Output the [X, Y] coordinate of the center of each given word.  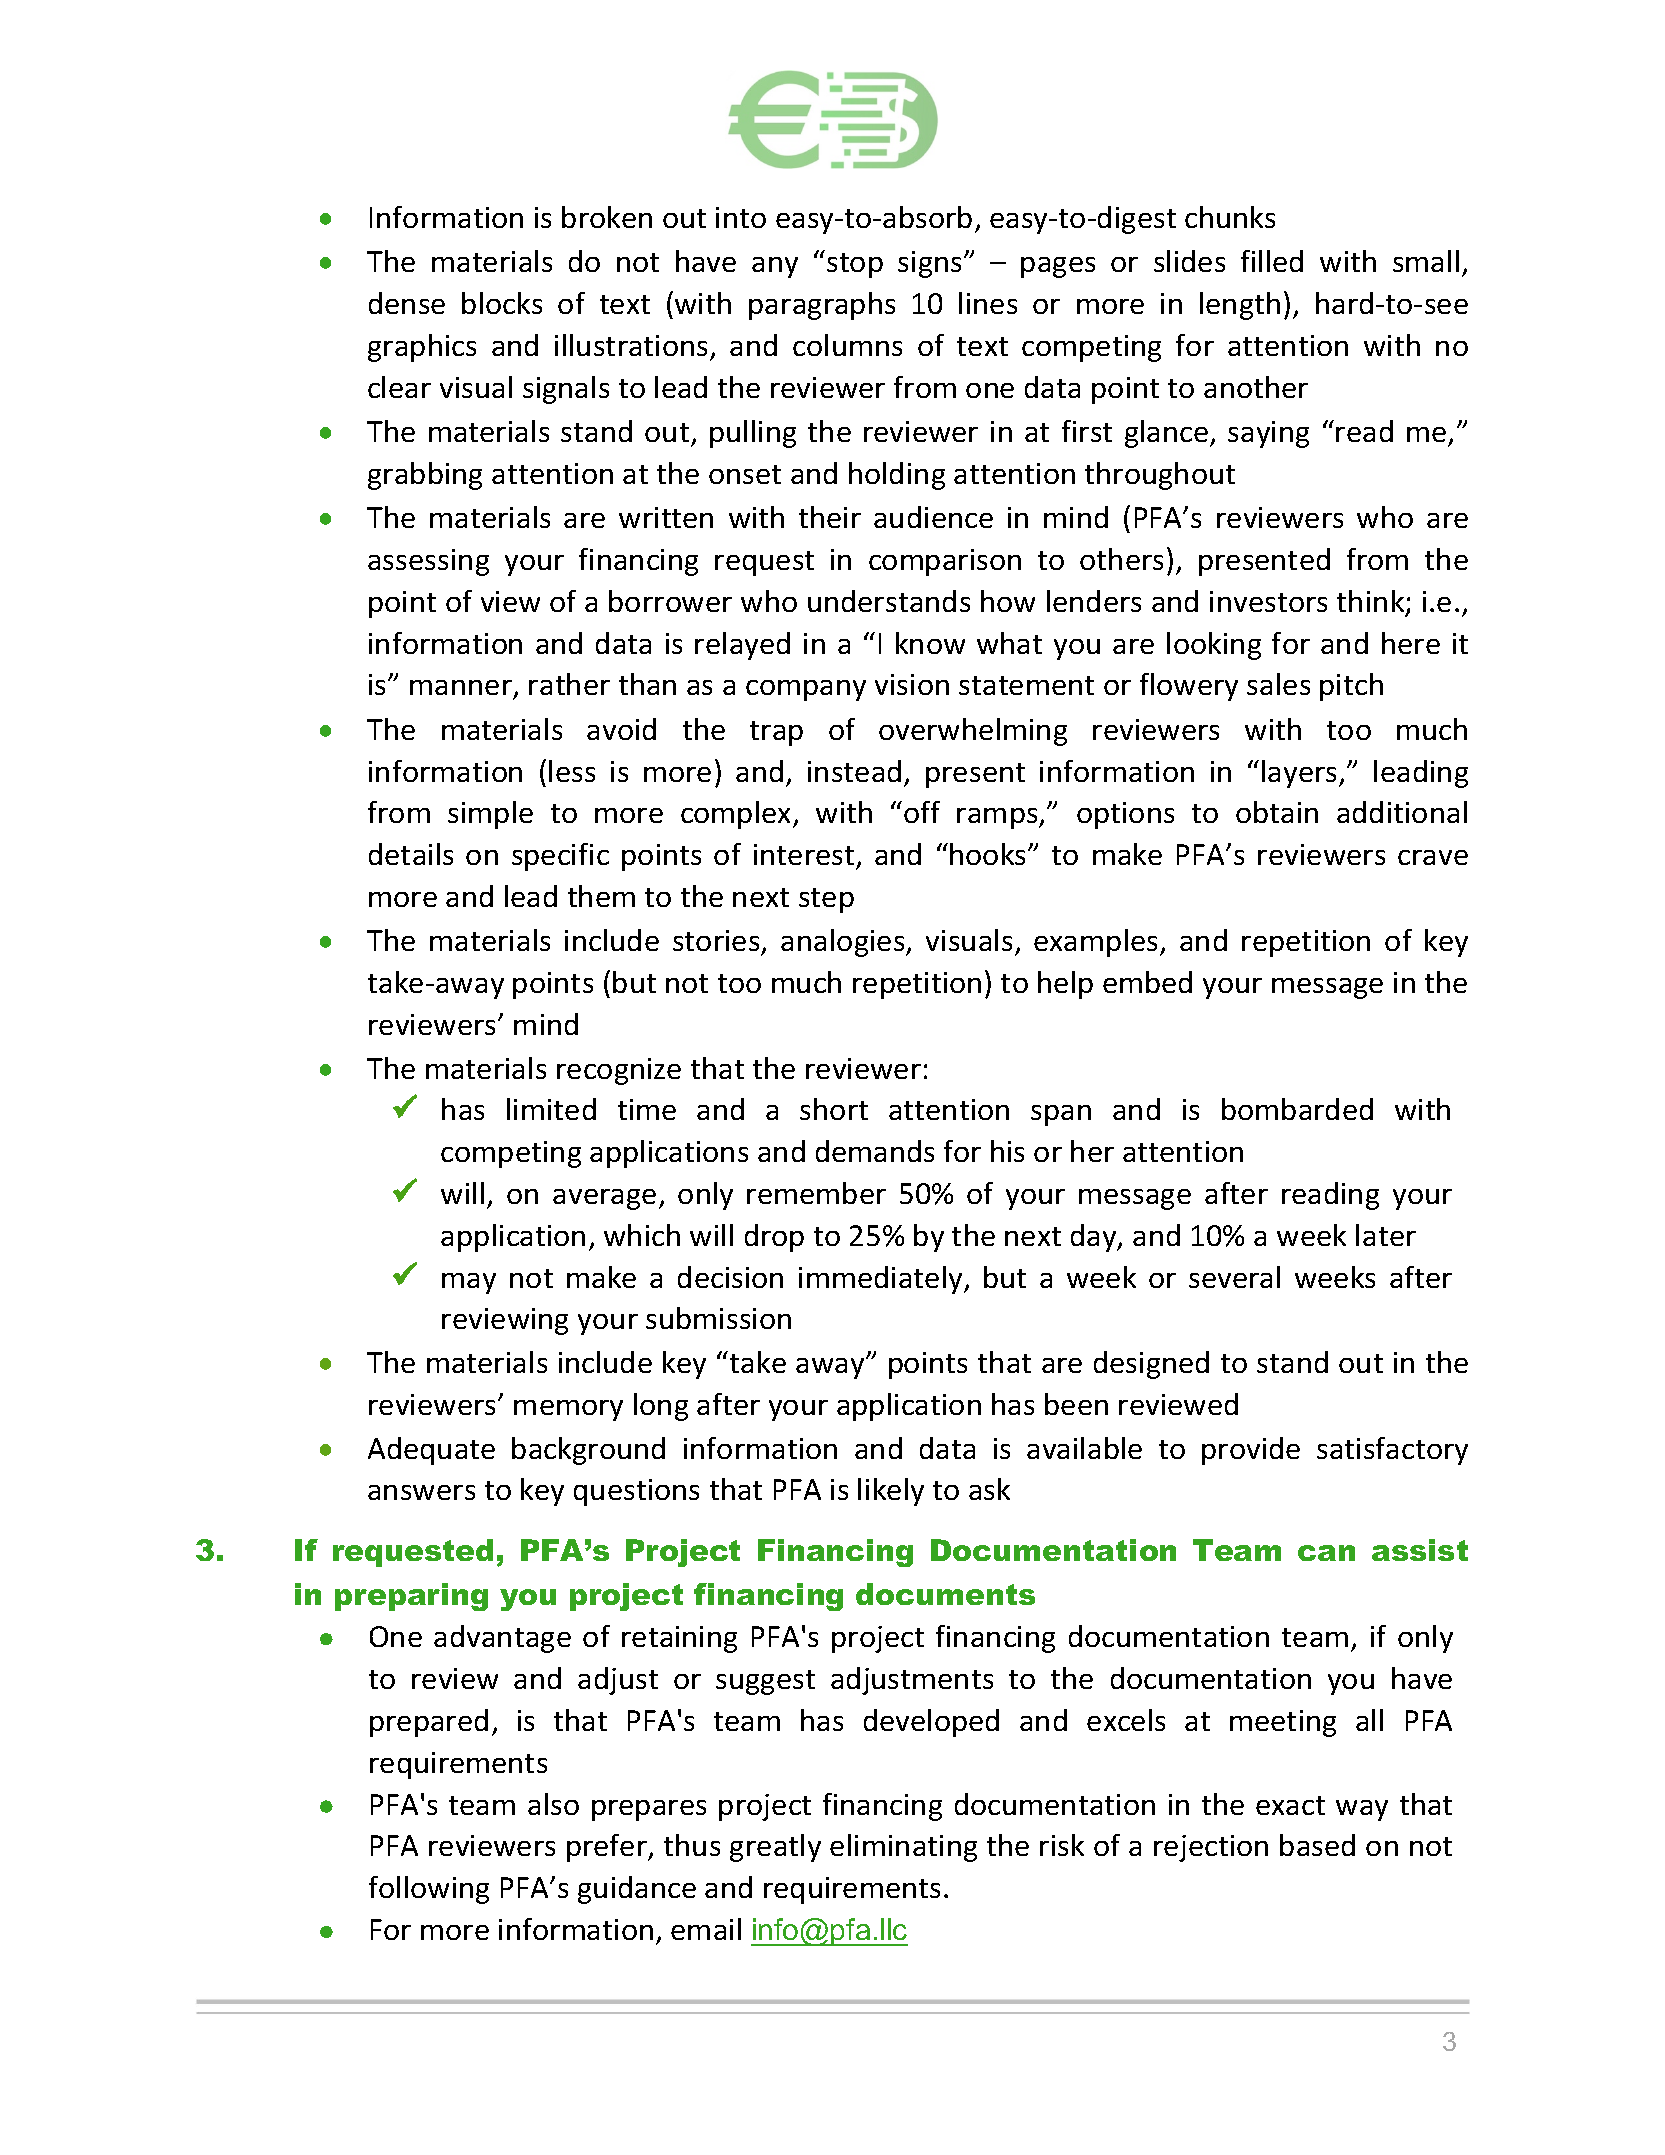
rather [569, 684]
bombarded [1297, 1109]
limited [551, 1109]
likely [891, 1492]
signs [931, 264]
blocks [502, 303]
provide [1251, 1451]
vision [912, 684]
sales [1278, 684]
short [834, 1109]
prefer [608, 1848]
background [588, 1451]
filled [1272, 261]
